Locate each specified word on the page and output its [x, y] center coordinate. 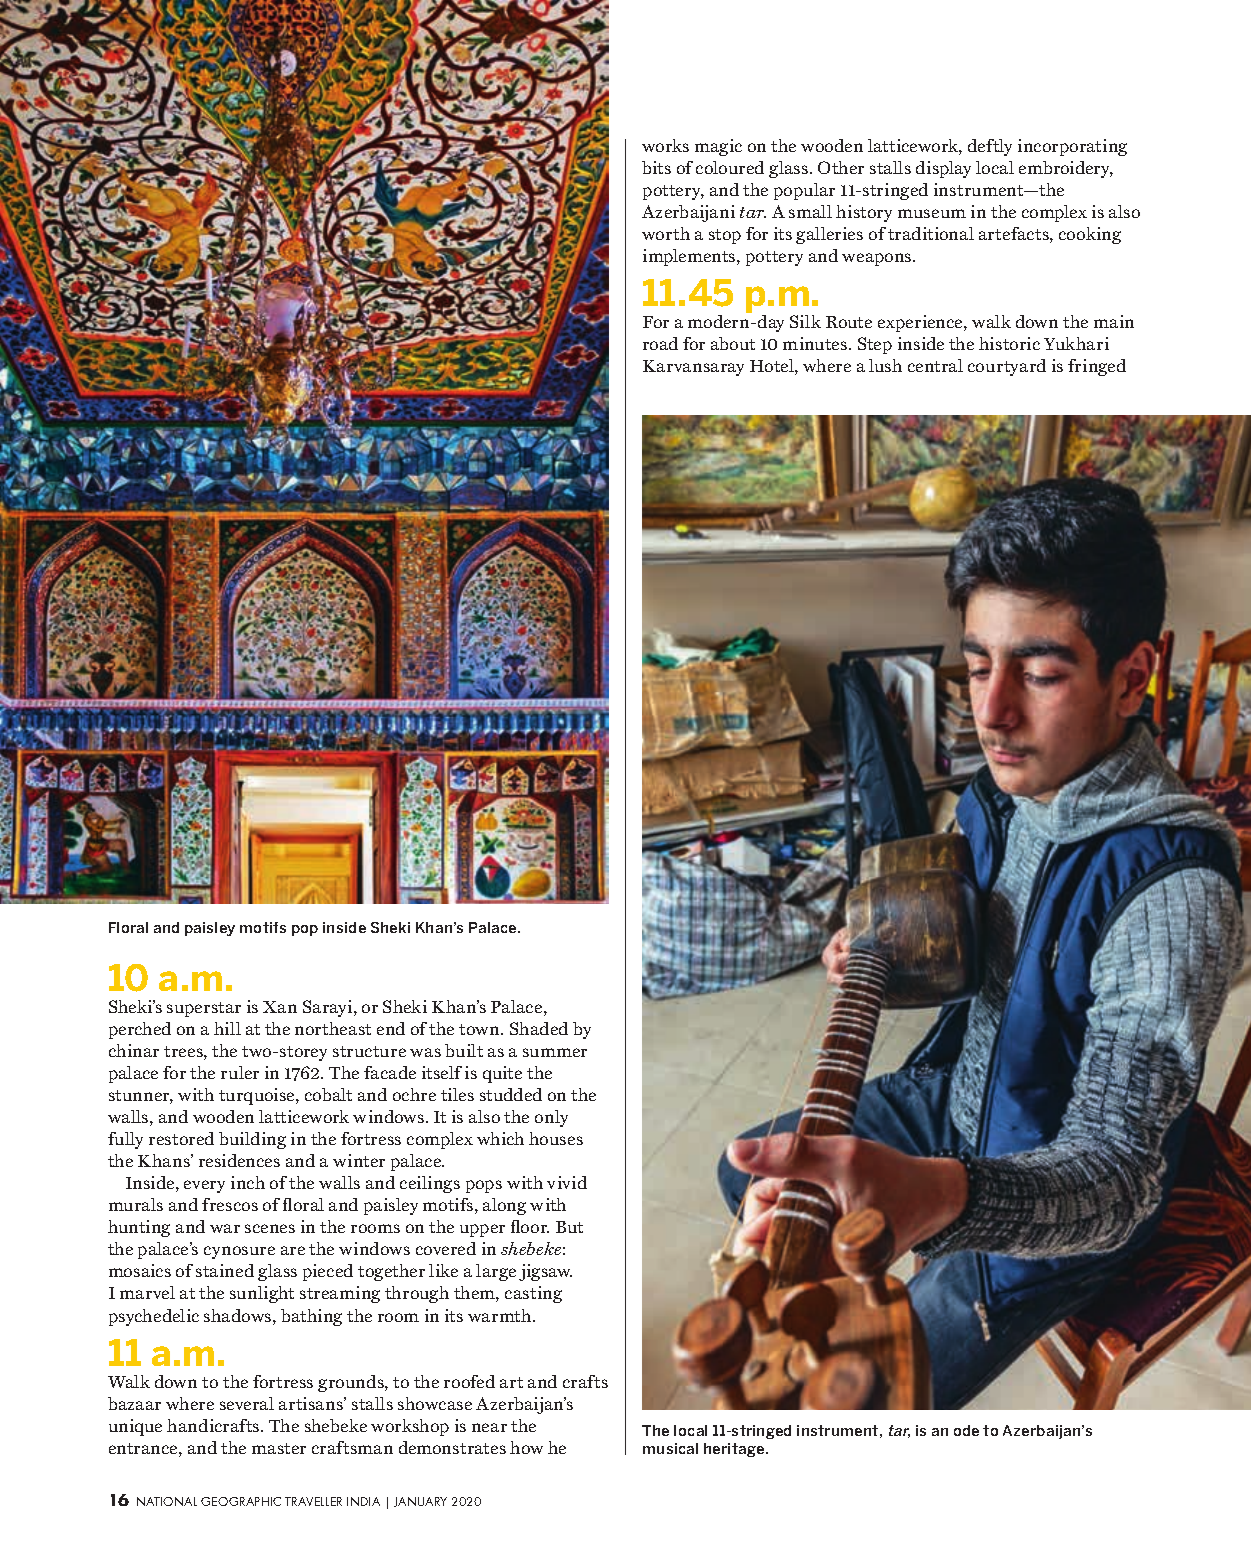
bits [656, 167]
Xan [280, 1007]
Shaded [539, 1028]
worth [666, 233]
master [279, 1448]
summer [555, 1052]
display [943, 169]
